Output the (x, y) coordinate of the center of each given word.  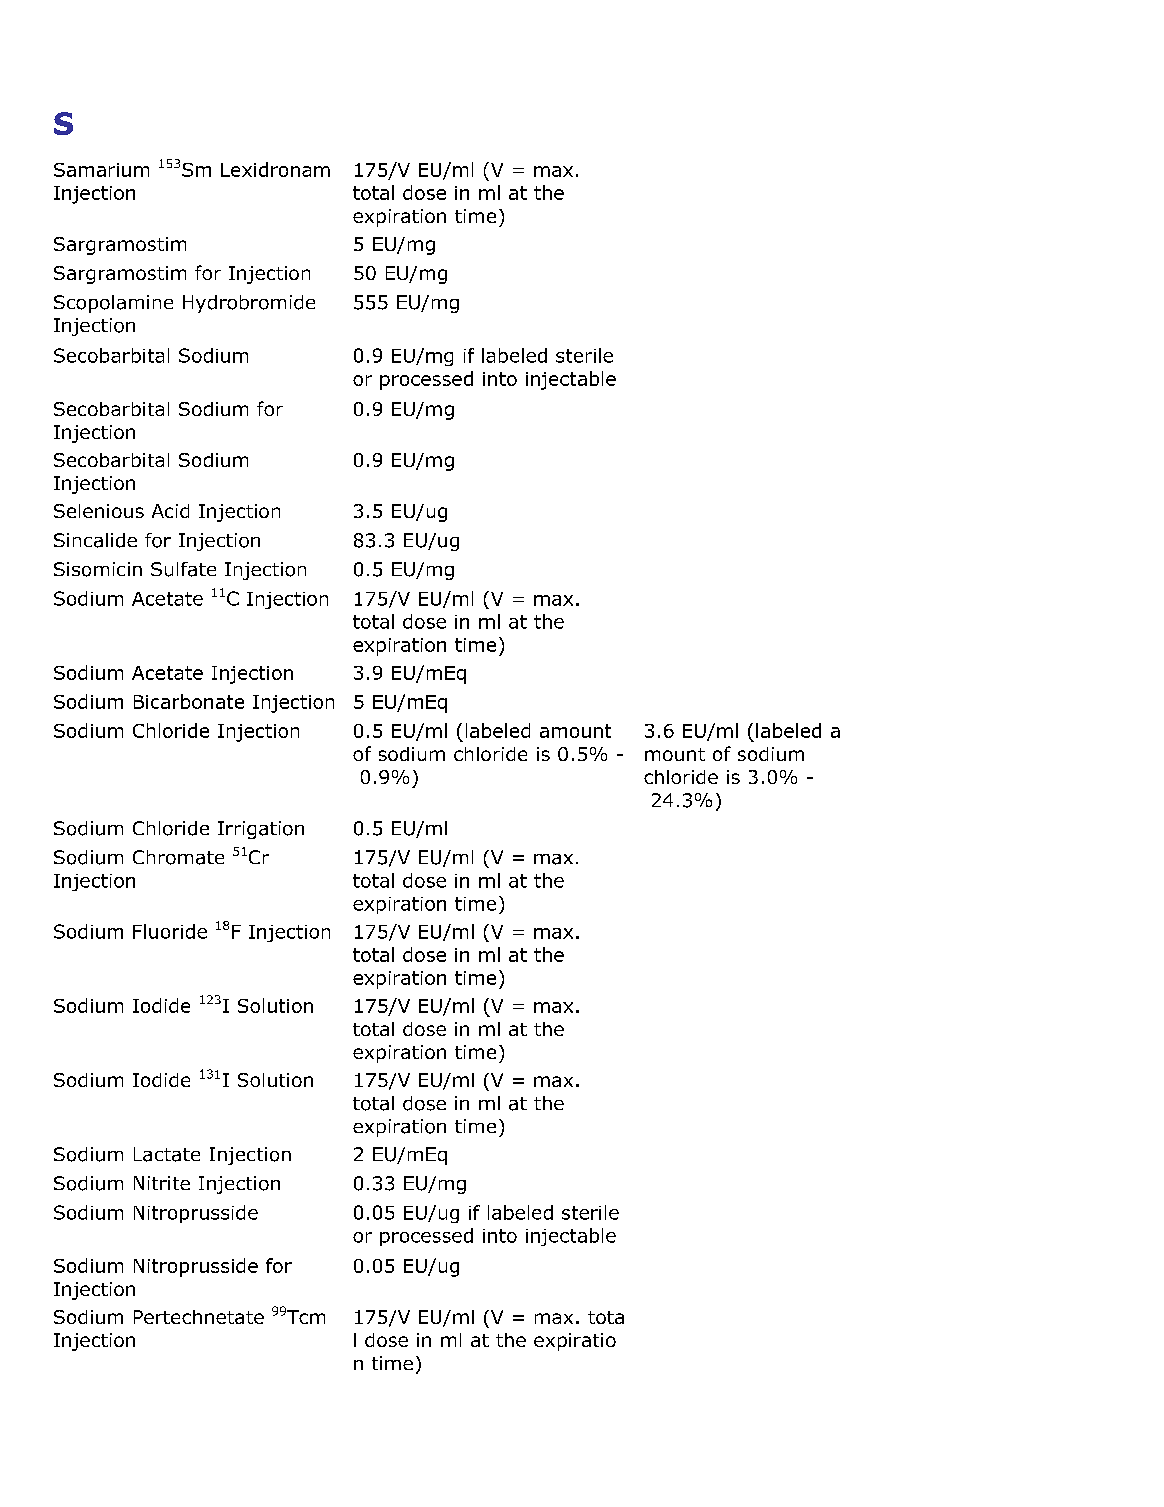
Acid (170, 511)
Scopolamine (113, 304)
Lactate (167, 1154)
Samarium (101, 170)
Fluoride (170, 931)
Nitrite (162, 1183)
